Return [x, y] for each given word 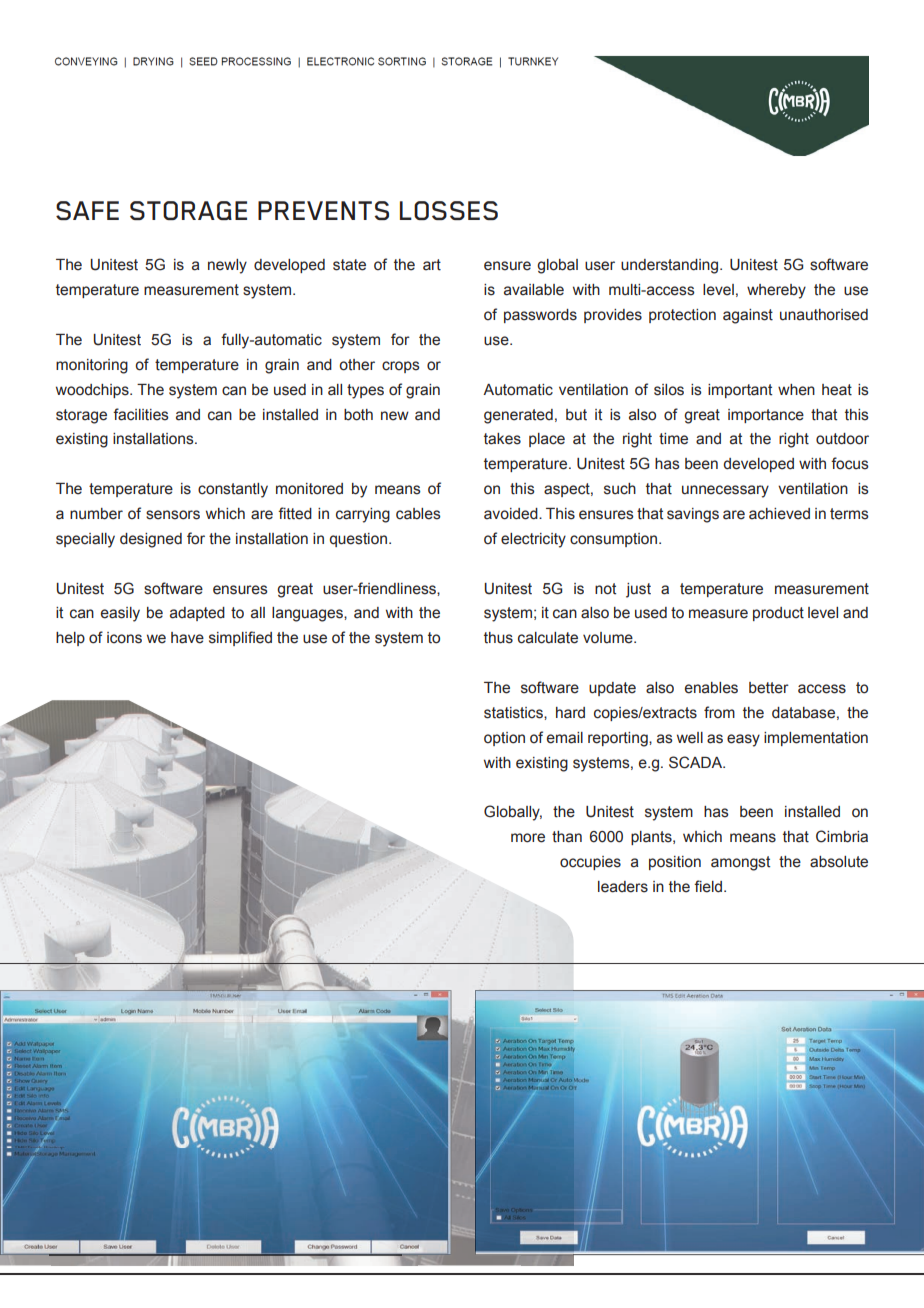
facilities [141, 414]
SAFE [87, 210]
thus [498, 638]
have [187, 638]
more [528, 838]
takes [502, 439]
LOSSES [449, 210]
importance [766, 416]
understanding [671, 266]
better [769, 688]
